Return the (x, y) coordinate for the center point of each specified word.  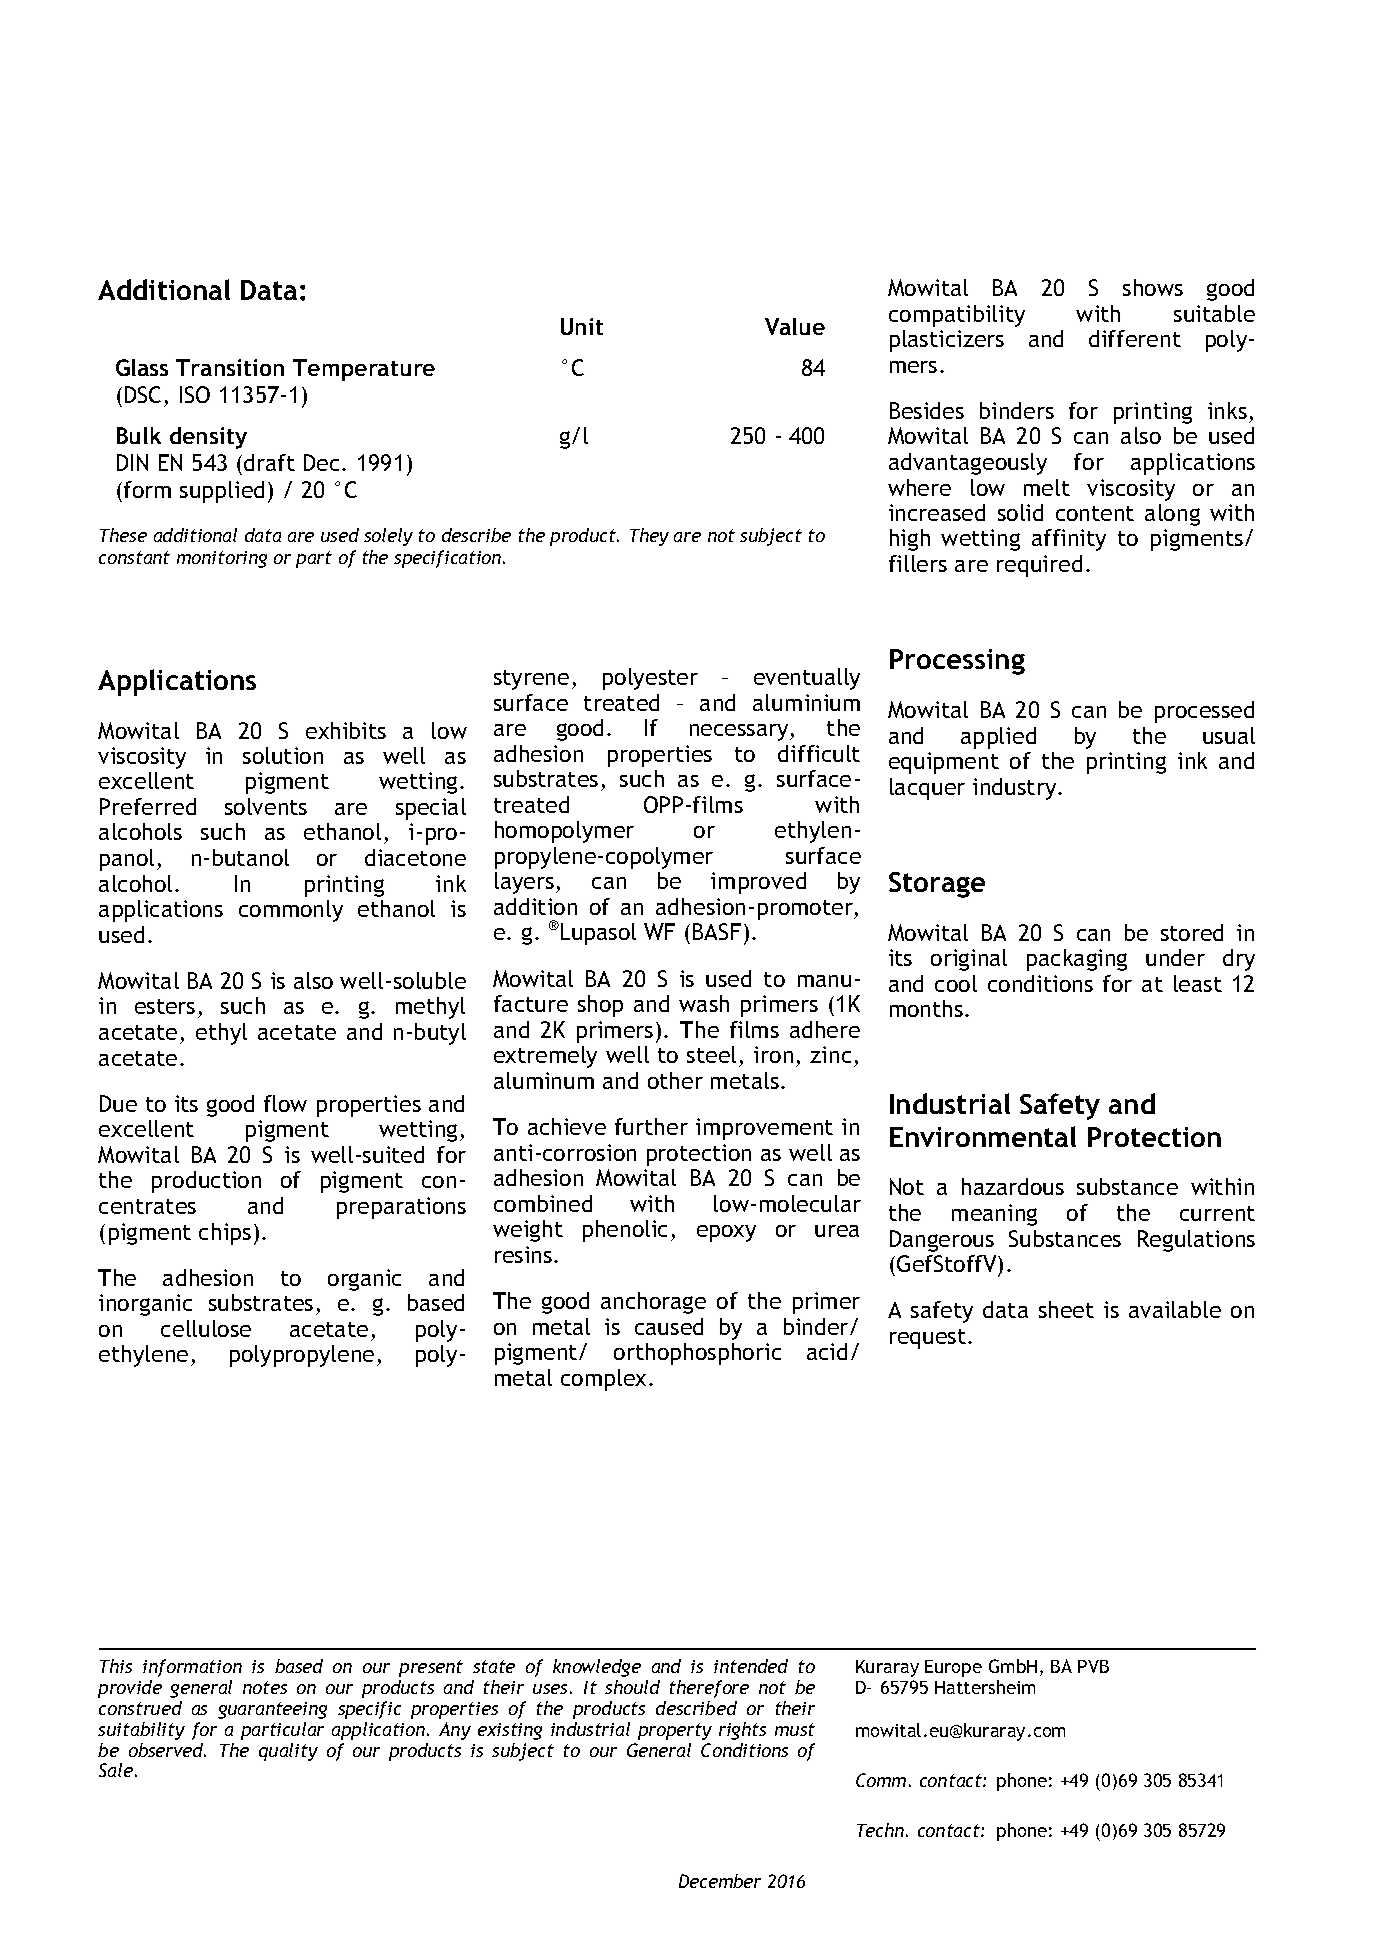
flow (285, 1103)
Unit (582, 326)
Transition (230, 367)
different (1135, 338)
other (675, 1080)
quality (288, 1752)
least (1198, 983)
